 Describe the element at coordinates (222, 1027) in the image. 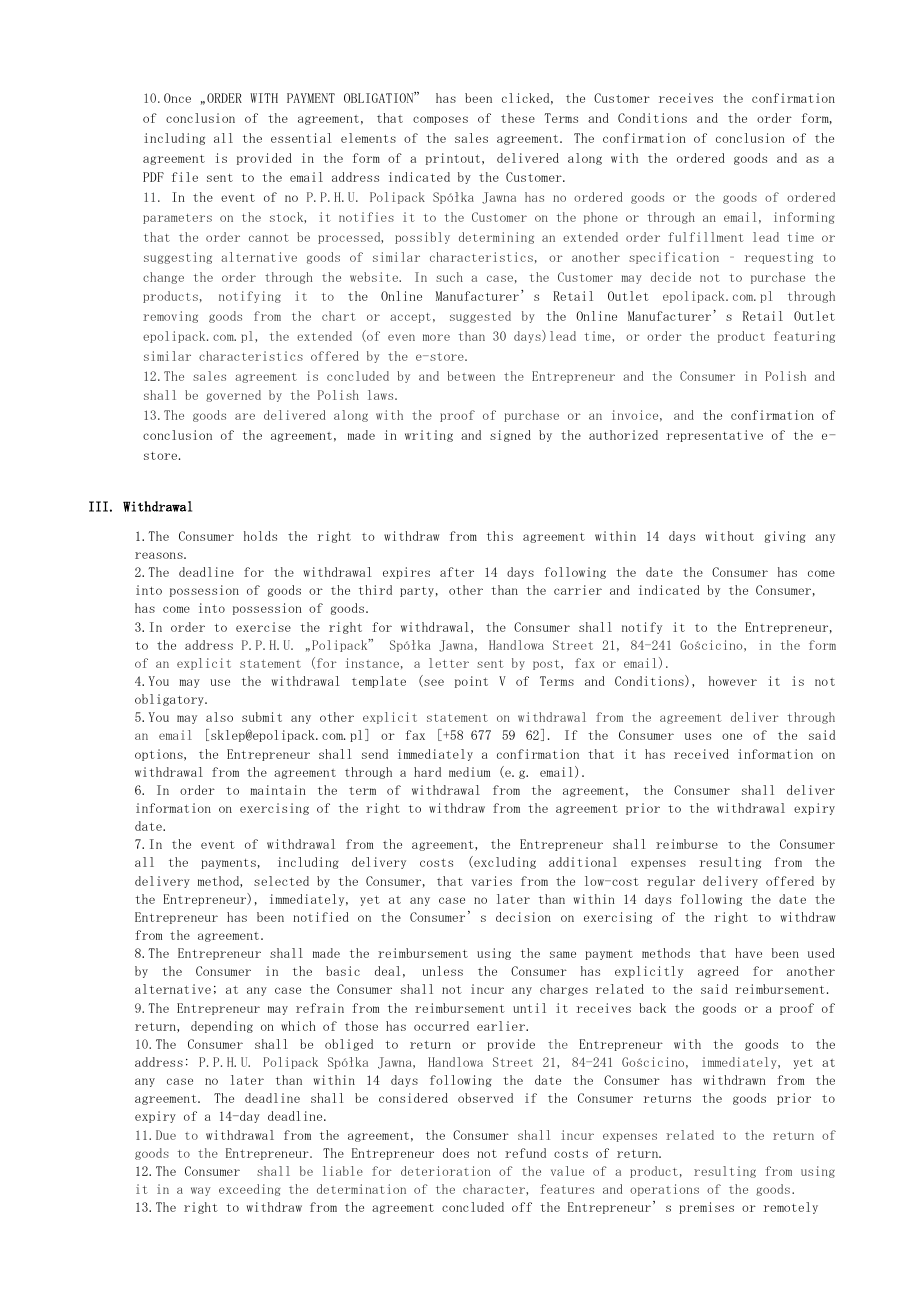

I see `depending` at that location.
